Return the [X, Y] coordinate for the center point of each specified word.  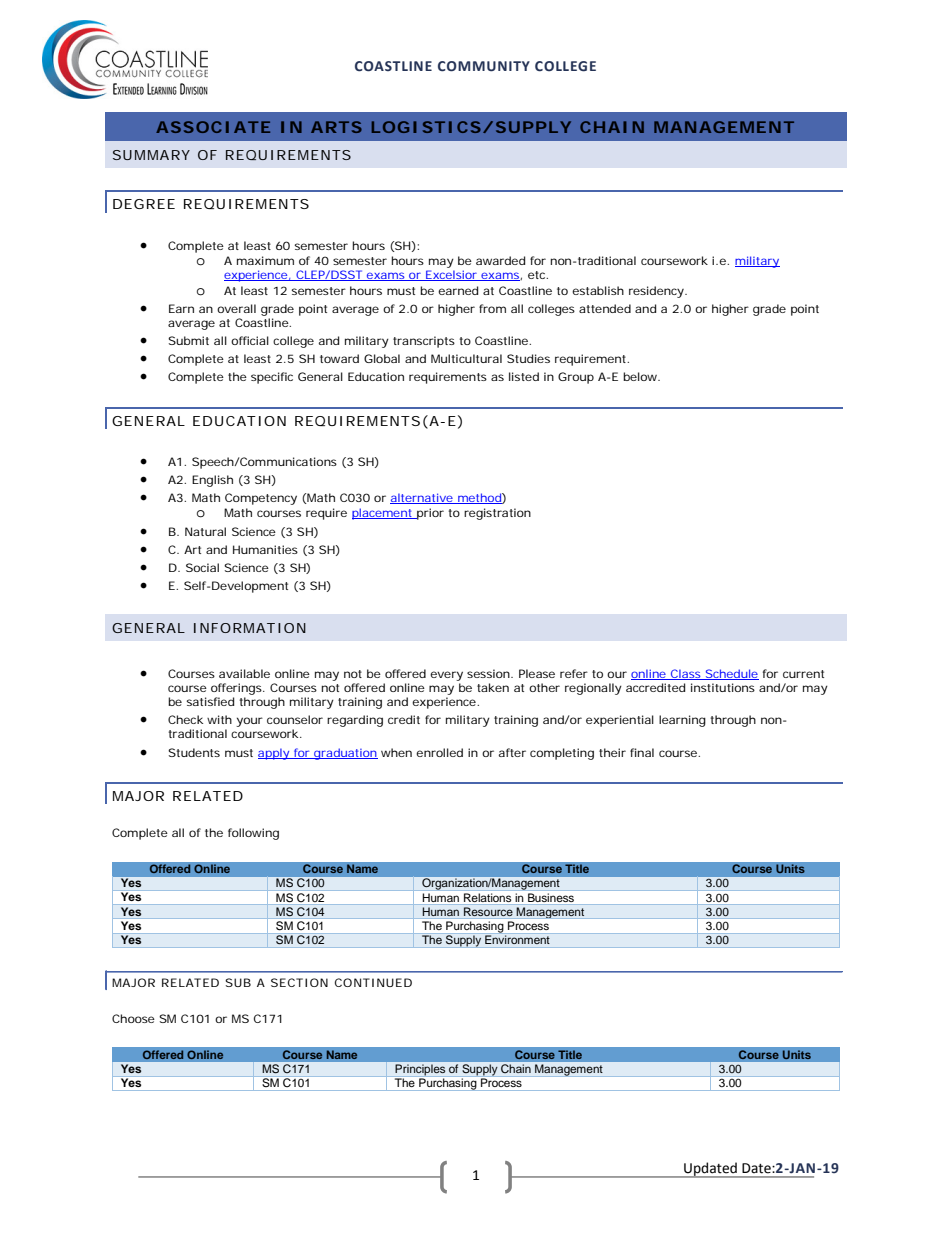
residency [657, 292]
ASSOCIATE [213, 127]
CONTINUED [373, 982]
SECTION [299, 982]
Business [551, 897]
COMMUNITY [484, 66]
